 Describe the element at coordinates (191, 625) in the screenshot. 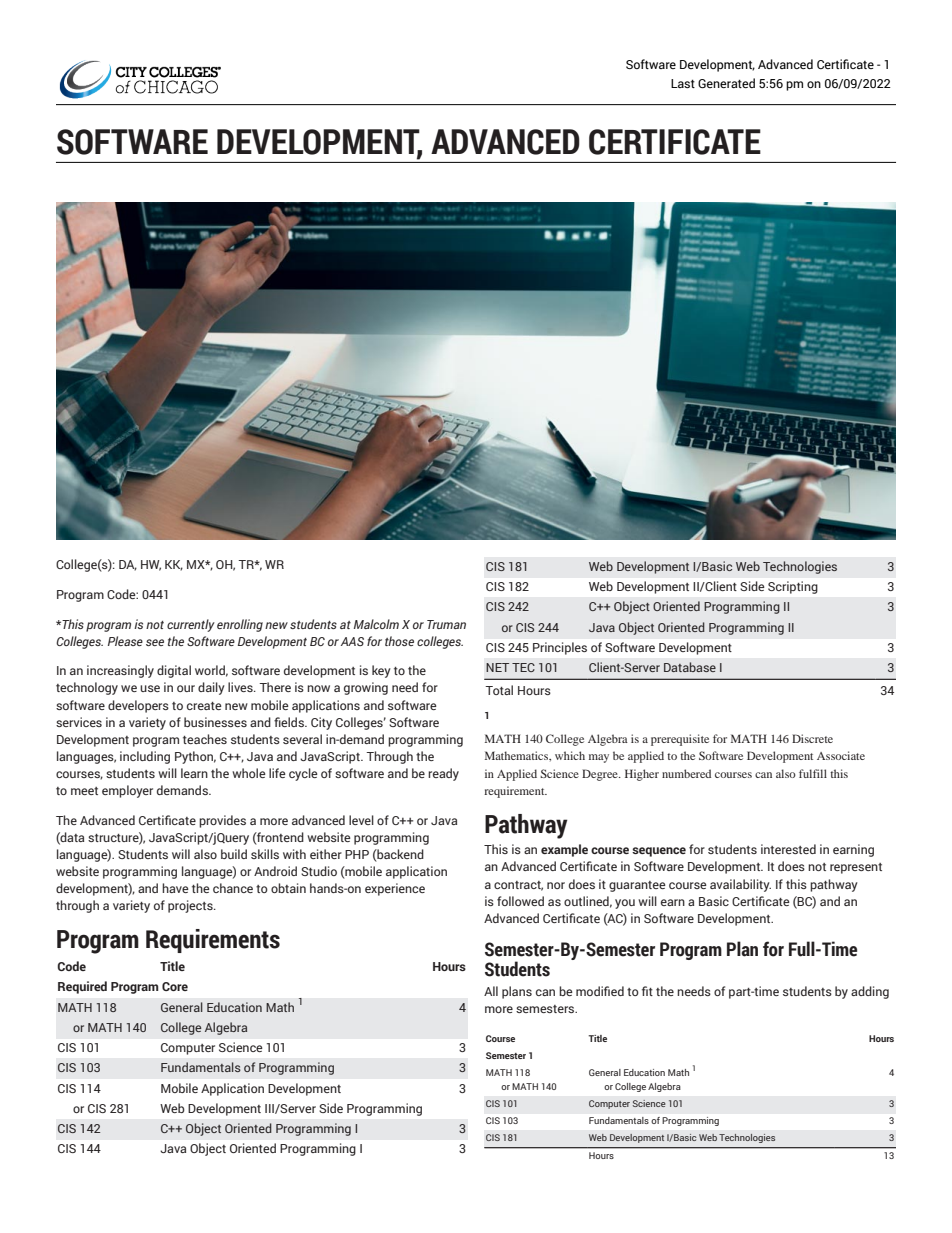

I see `currently` at that location.
